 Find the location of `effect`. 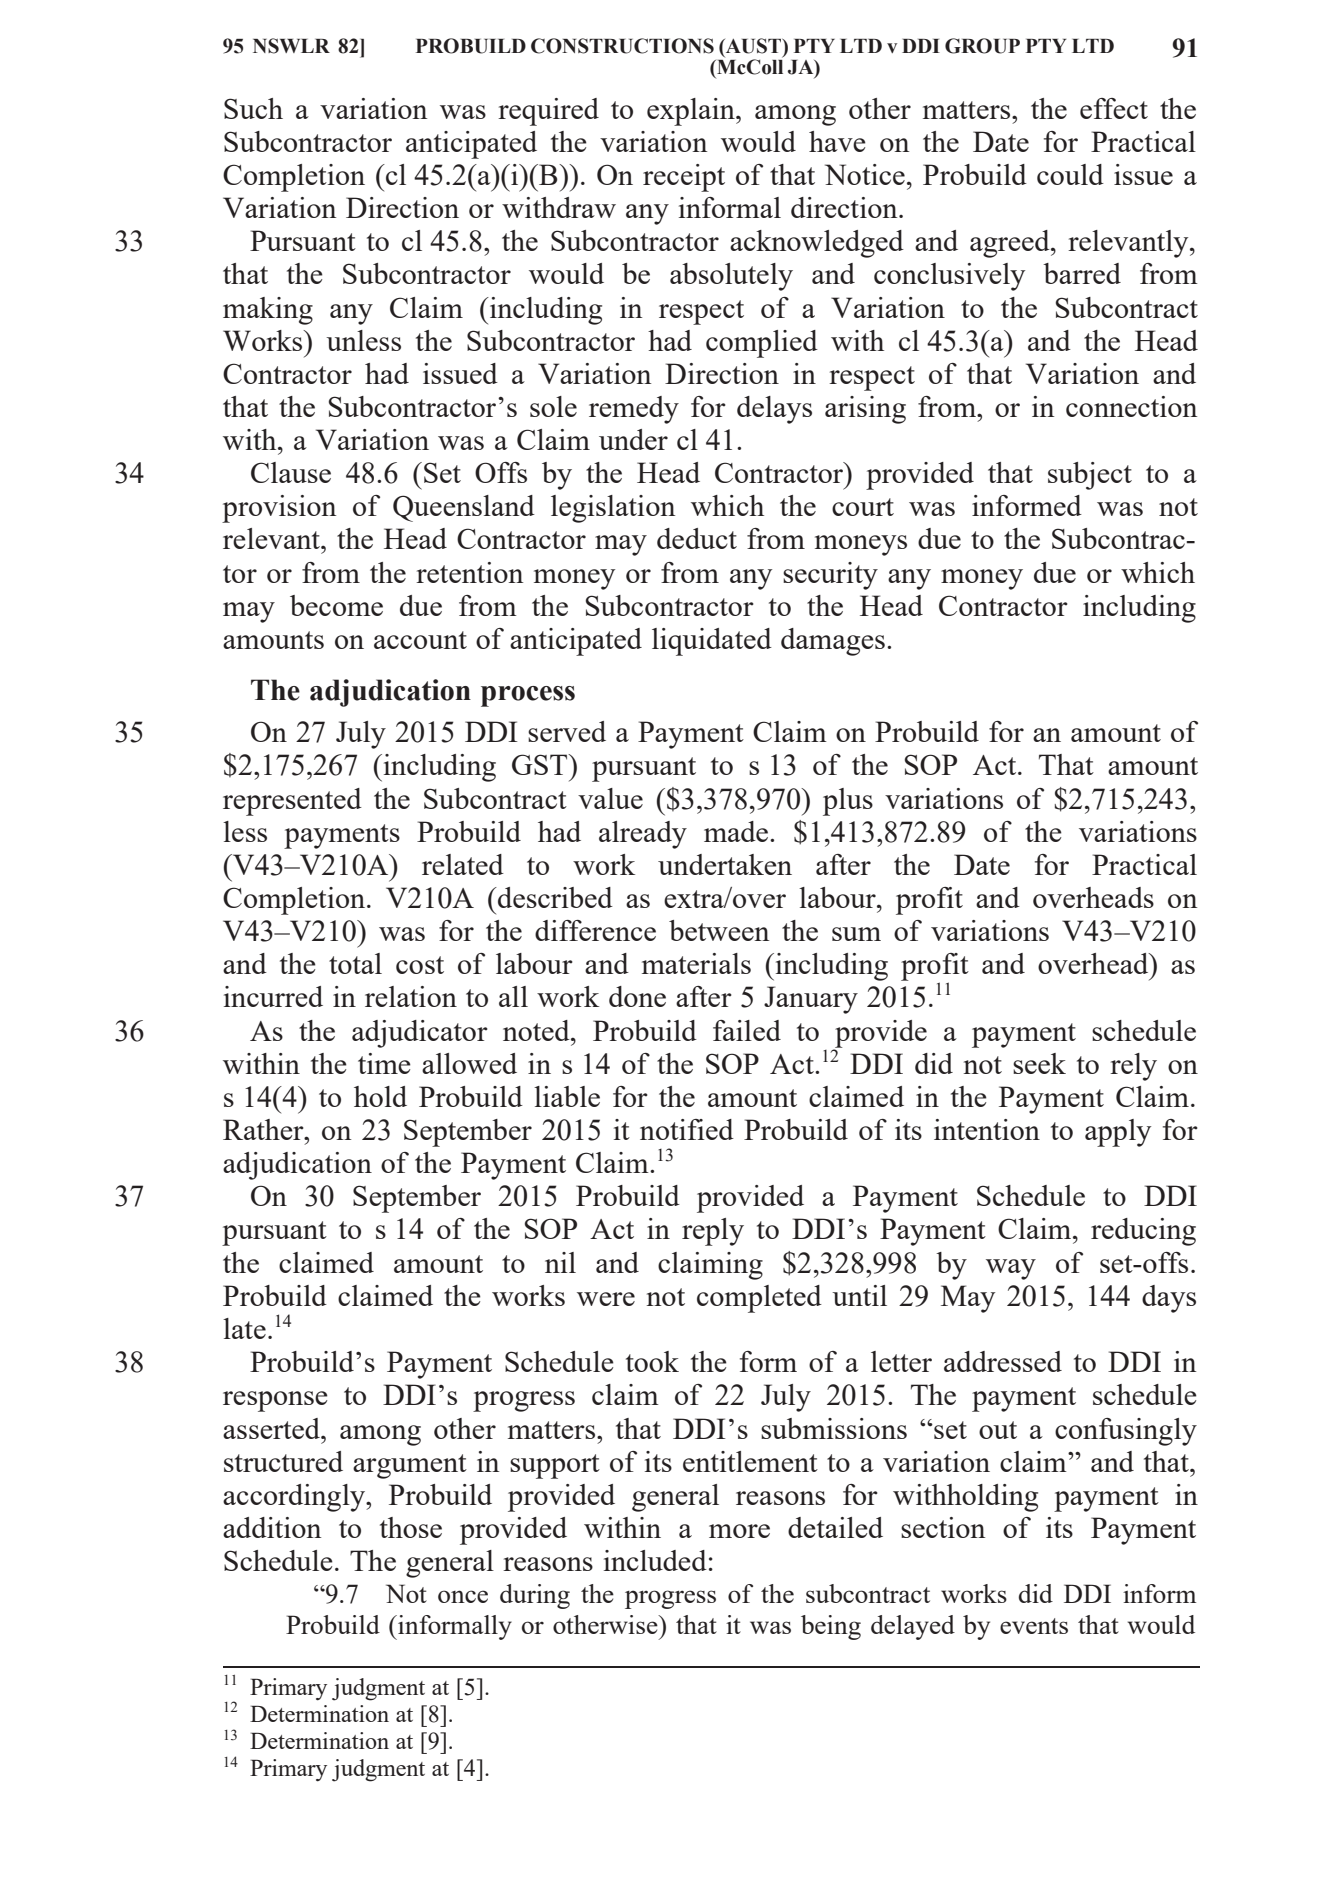

effect is located at coordinates (1114, 108).
